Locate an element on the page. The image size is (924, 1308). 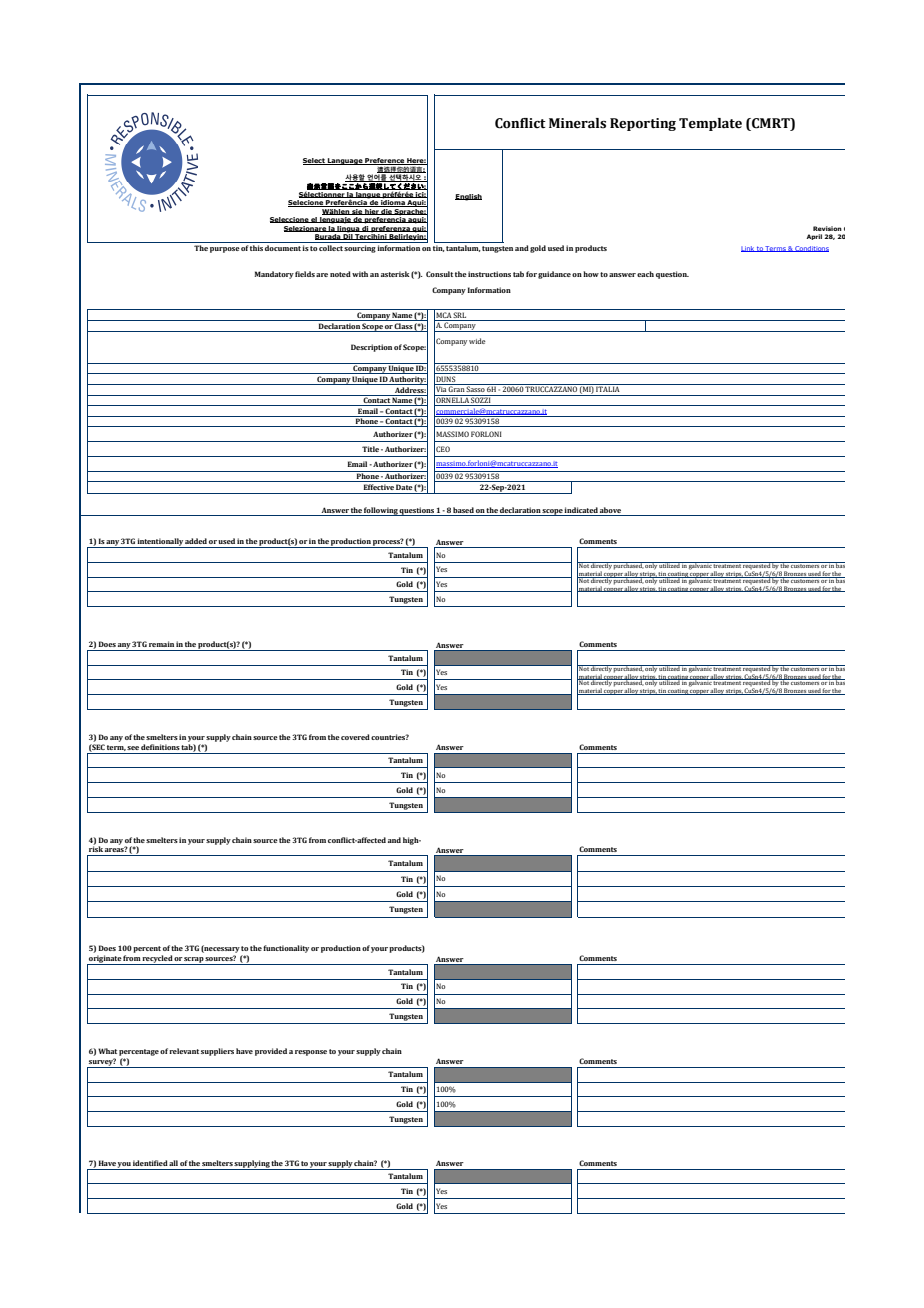
remain is located at coordinates (161, 644).
